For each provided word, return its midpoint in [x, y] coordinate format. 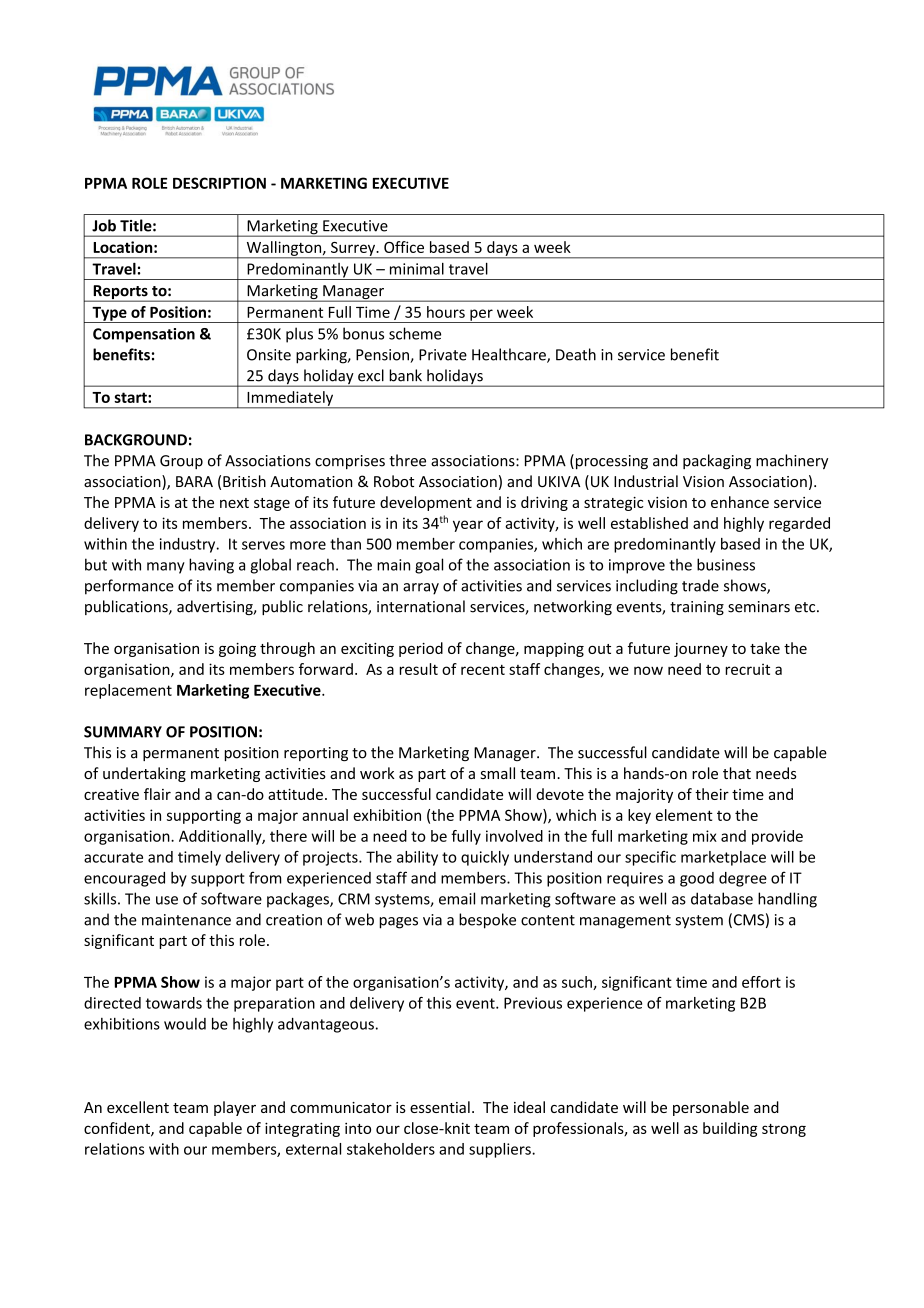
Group [181, 462]
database [722, 898]
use [167, 900]
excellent [138, 1107]
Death [576, 354]
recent [483, 670]
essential [440, 1107]
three [407, 460]
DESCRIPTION [219, 183]
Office [404, 247]
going [237, 650]
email [457, 898]
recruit [747, 669]
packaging [717, 462]
